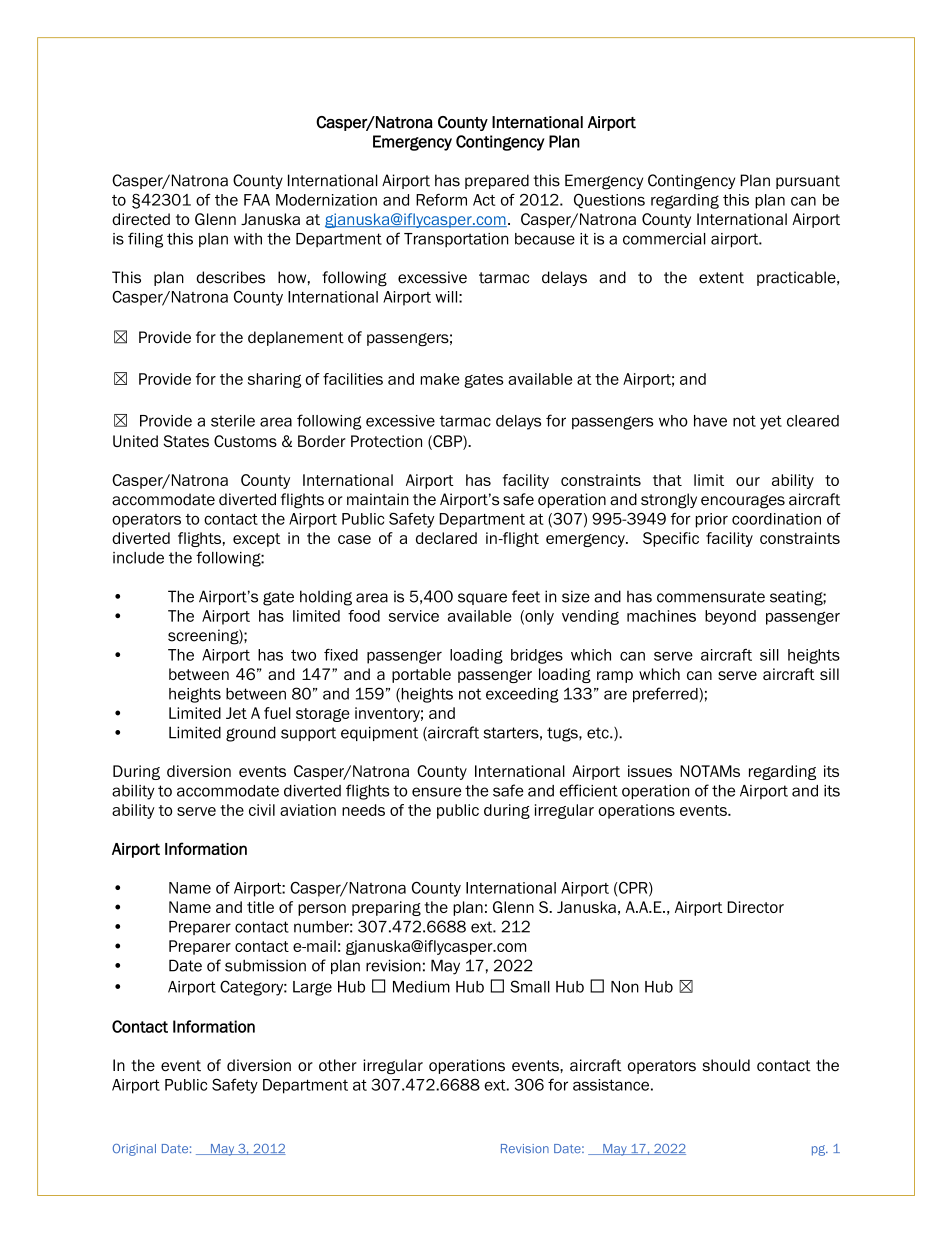 This screenshot has width=952, height=1233. I want to click on portable, so click(421, 675).
